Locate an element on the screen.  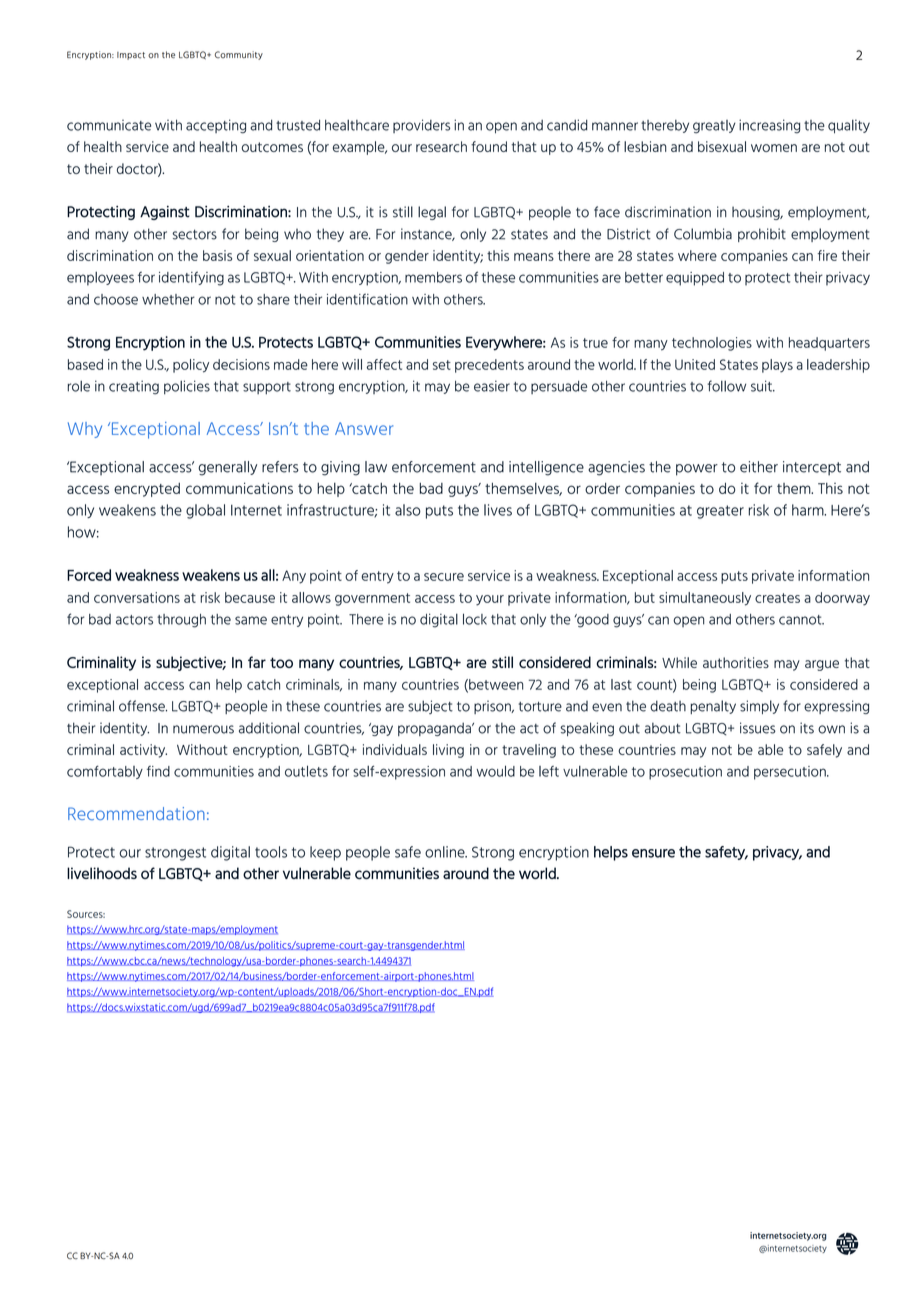
providers is located at coordinates (421, 126).
